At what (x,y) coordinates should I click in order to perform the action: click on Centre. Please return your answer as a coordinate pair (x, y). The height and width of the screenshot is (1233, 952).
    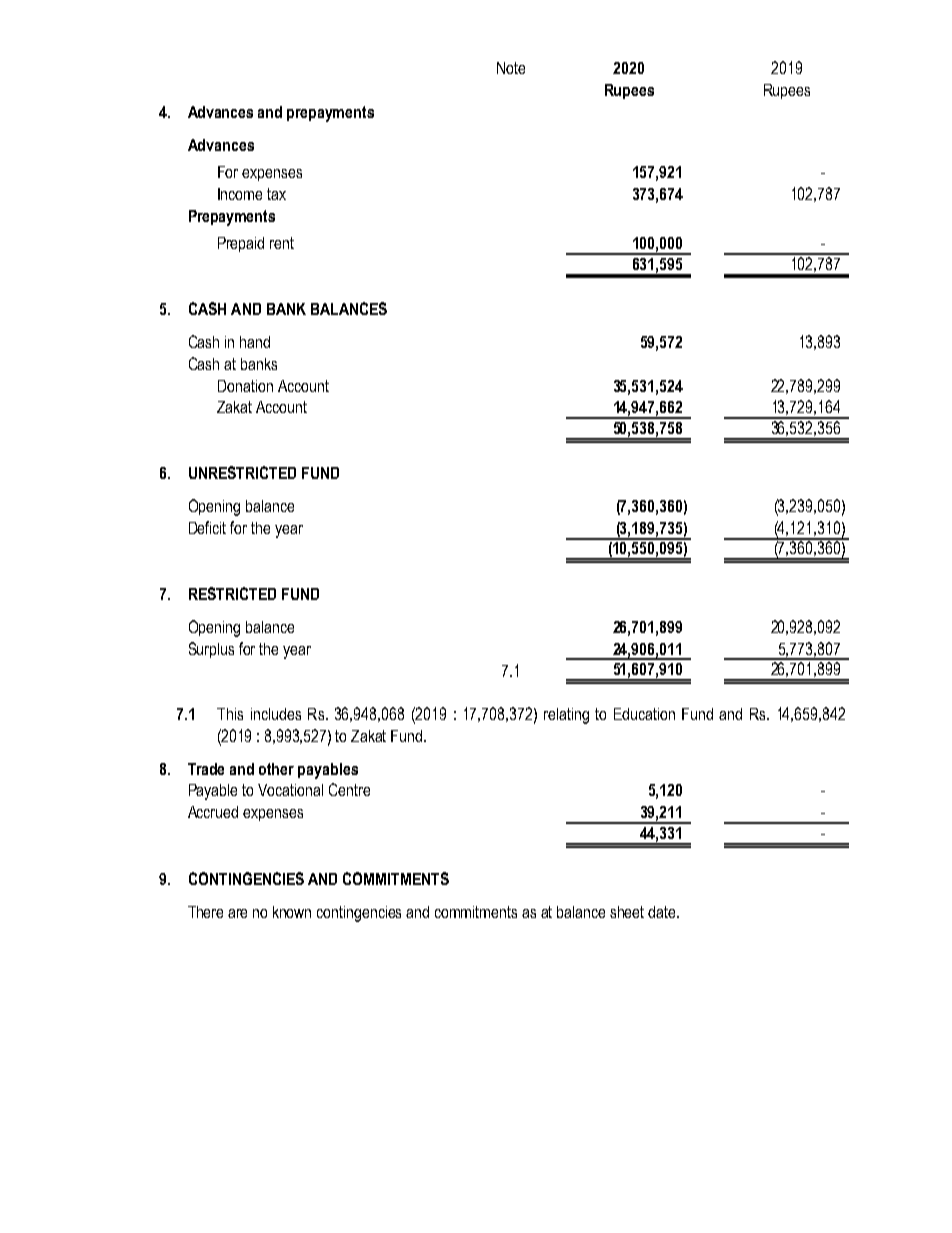
    Looking at the image, I should click on (349, 789).
